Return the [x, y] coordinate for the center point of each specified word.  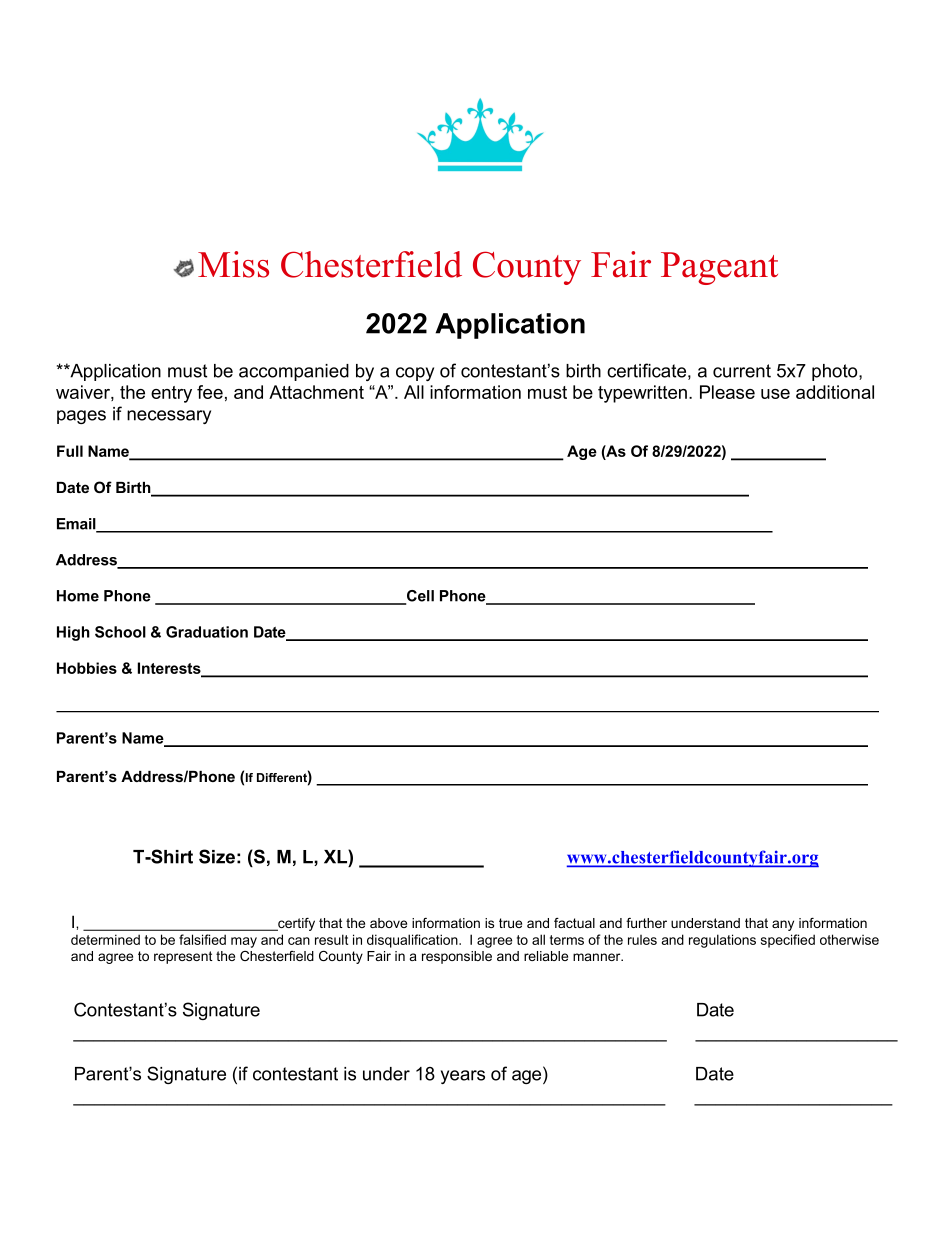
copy [415, 374]
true [510, 923]
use [775, 394]
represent [183, 957]
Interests [170, 669]
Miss [233, 264]
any [783, 925]
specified [788, 941]
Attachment [316, 392]
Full [70, 451]
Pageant [719, 268]
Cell [419, 597]
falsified [202, 939]
